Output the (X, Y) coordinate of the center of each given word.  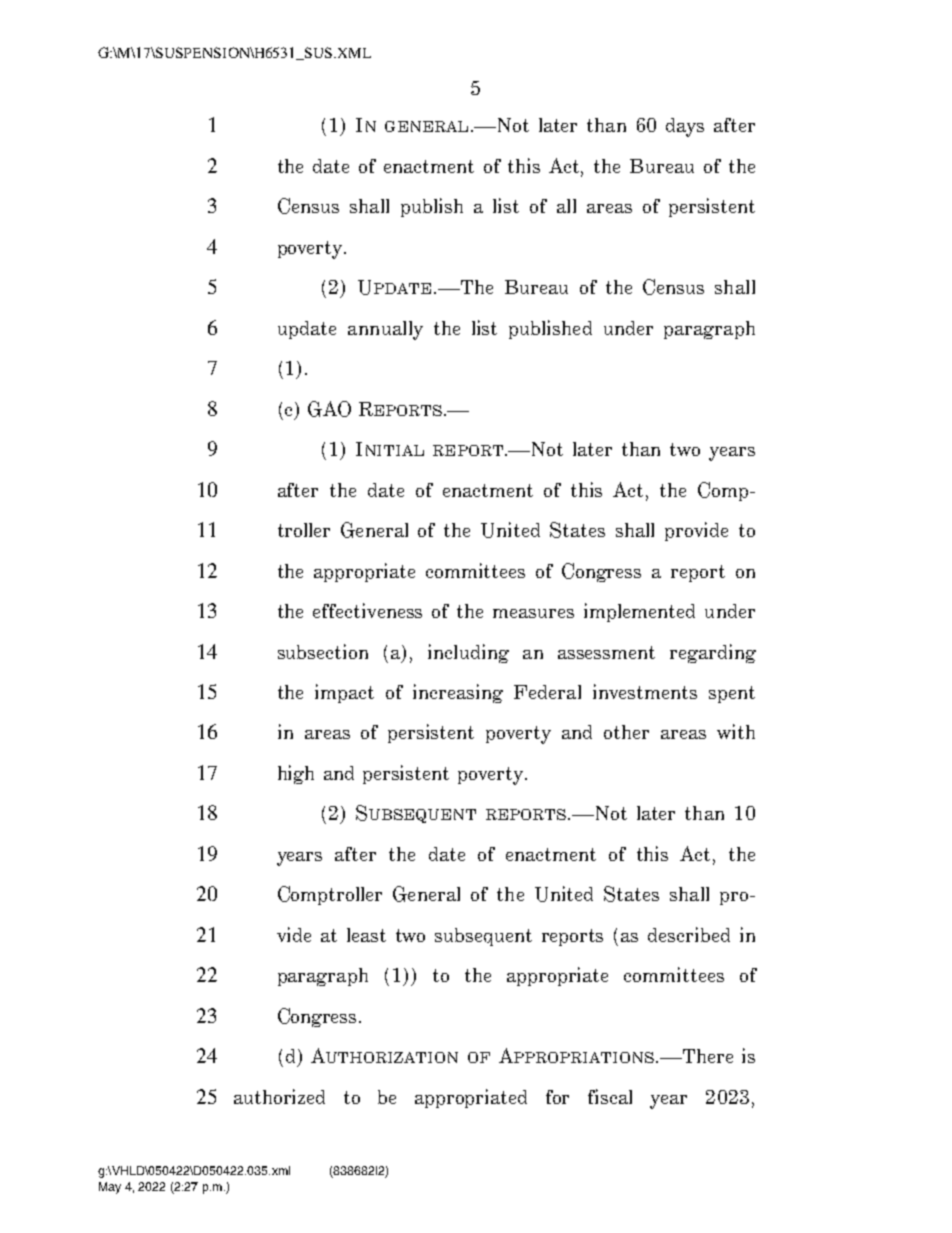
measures (533, 613)
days (685, 127)
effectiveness (367, 610)
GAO (329, 409)
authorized (279, 1096)
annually (385, 330)
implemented (639, 612)
